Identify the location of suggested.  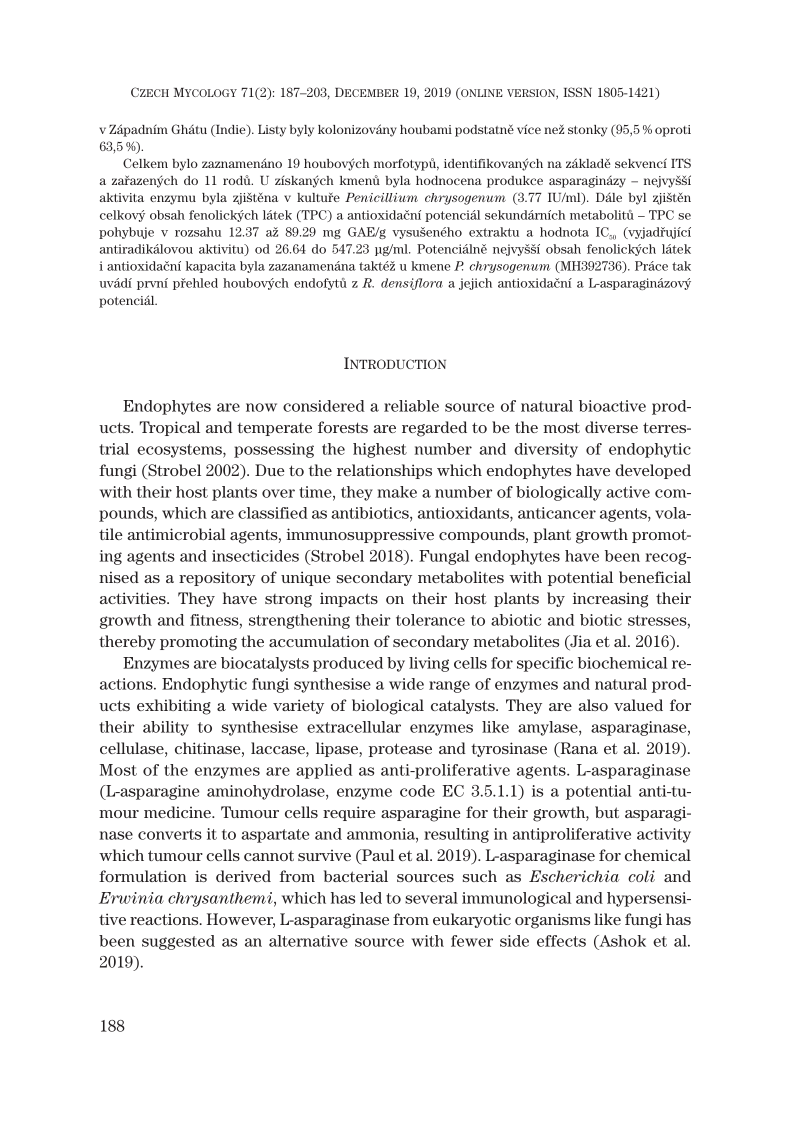
(178, 942).
